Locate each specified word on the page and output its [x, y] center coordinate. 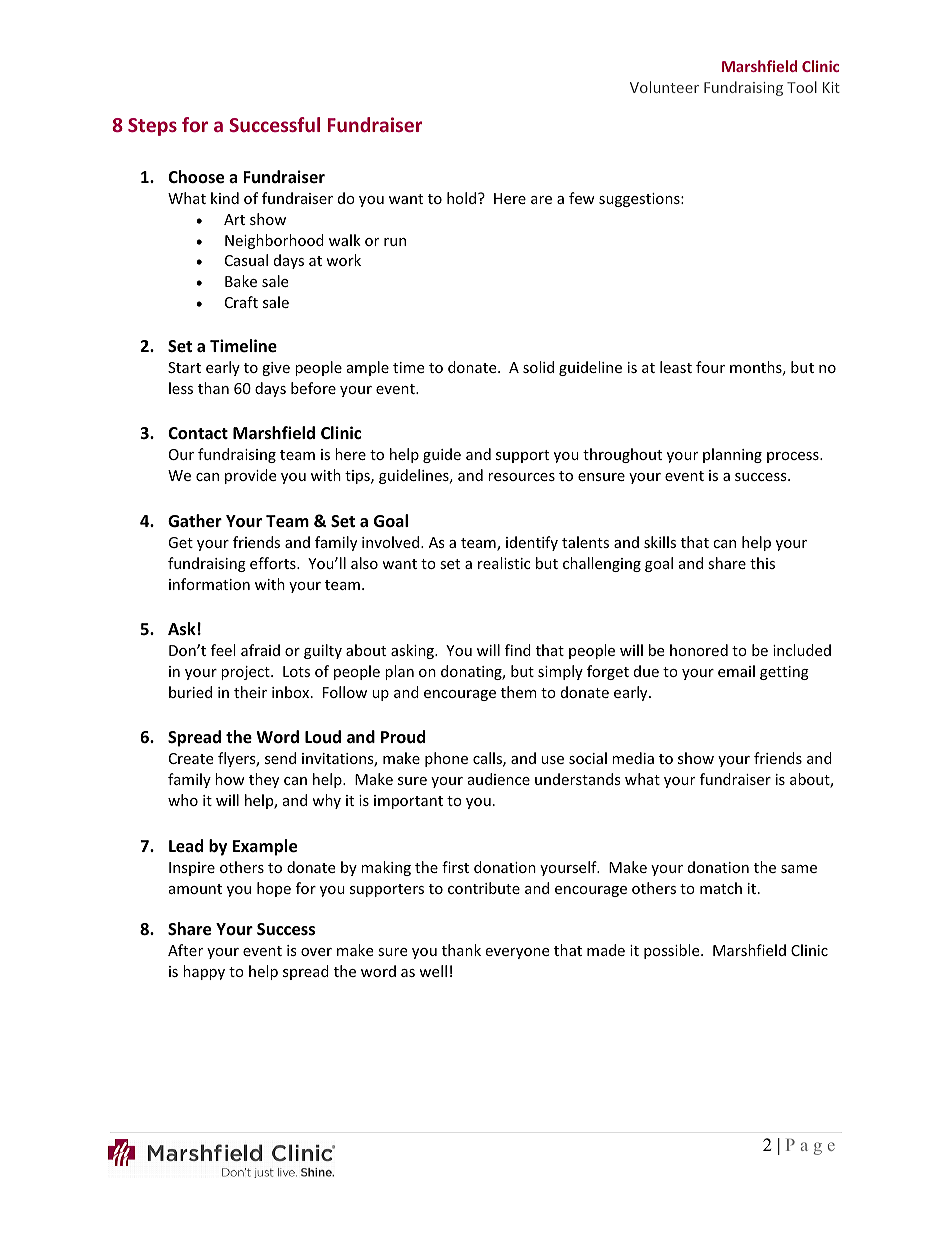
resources [521, 477]
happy [204, 972]
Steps [152, 127]
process [794, 457]
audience [499, 779]
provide [250, 476]
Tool [802, 87]
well [433, 971]
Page [810, 1147]
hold [463, 198]
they [264, 780]
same [799, 869]
